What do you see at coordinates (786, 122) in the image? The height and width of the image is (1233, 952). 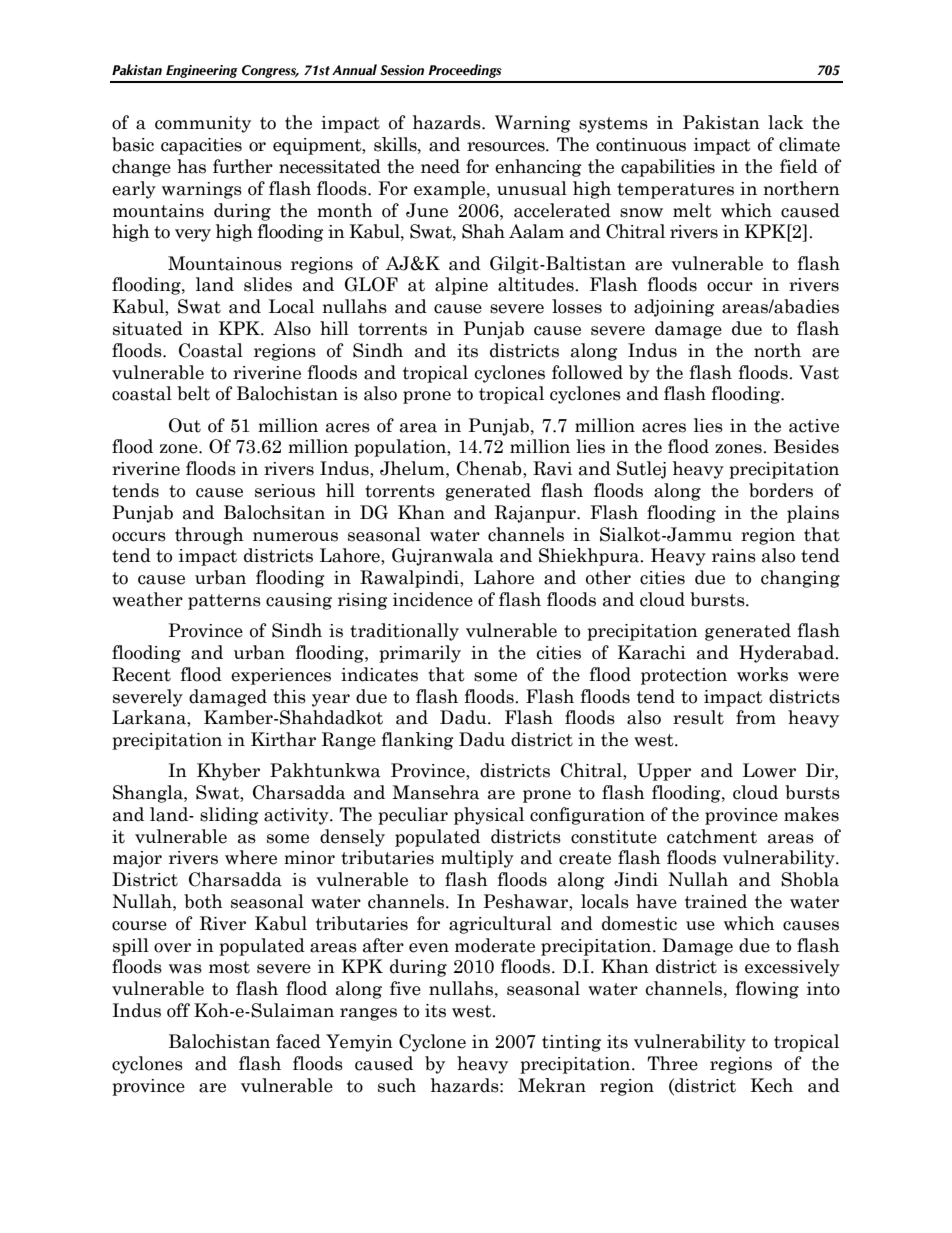 I see `lack` at bounding box center [786, 122].
